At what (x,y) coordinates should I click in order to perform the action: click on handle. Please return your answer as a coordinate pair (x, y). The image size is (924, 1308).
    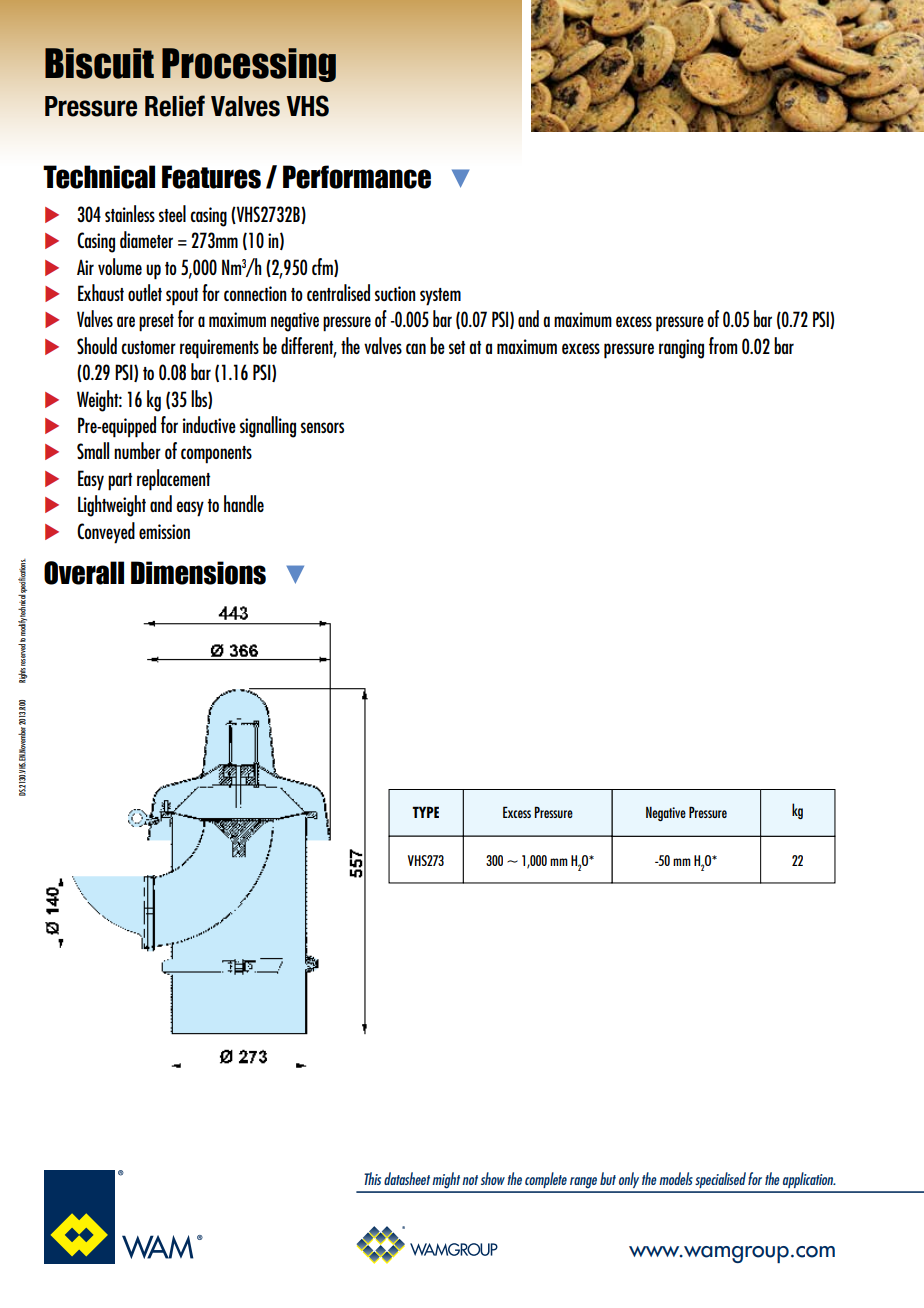
    Looking at the image, I should click on (244, 503).
